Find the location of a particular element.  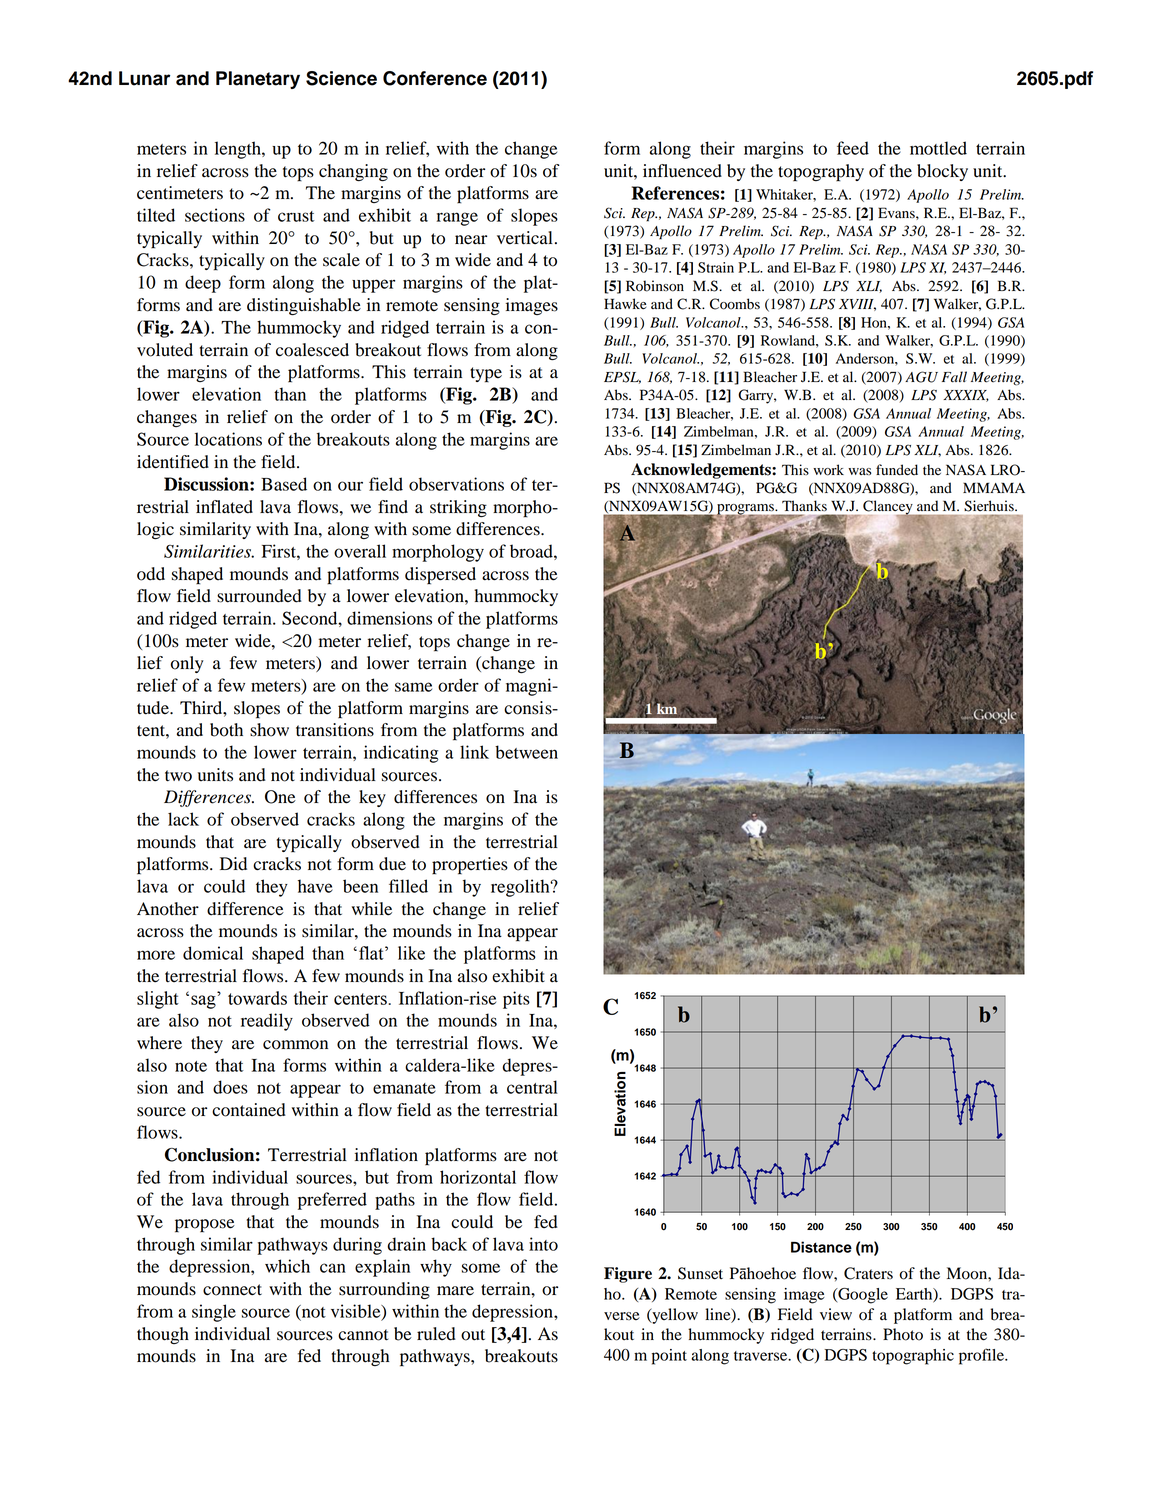

was is located at coordinates (859, 471).
